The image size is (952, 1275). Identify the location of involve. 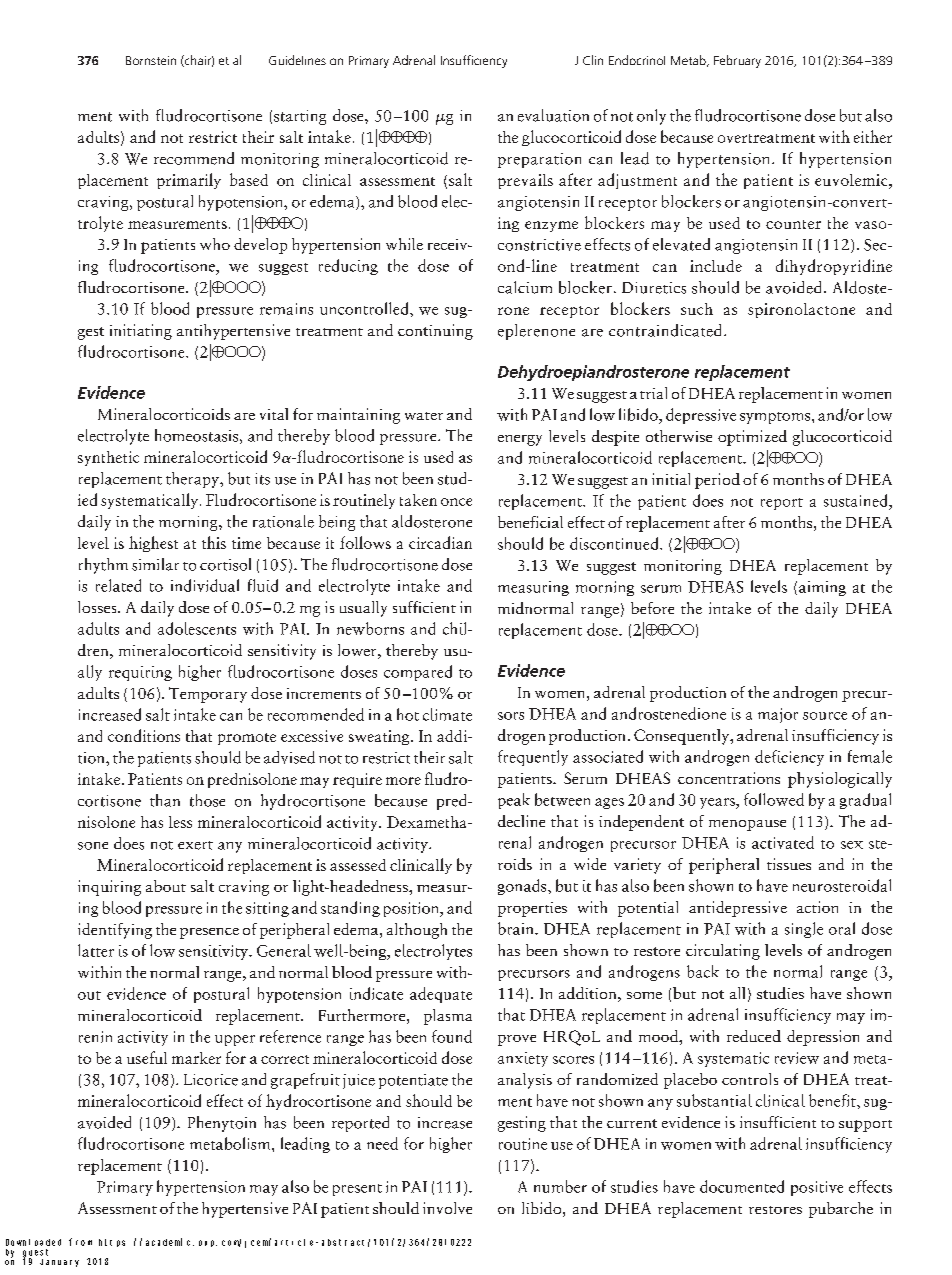
(447, 1208).
